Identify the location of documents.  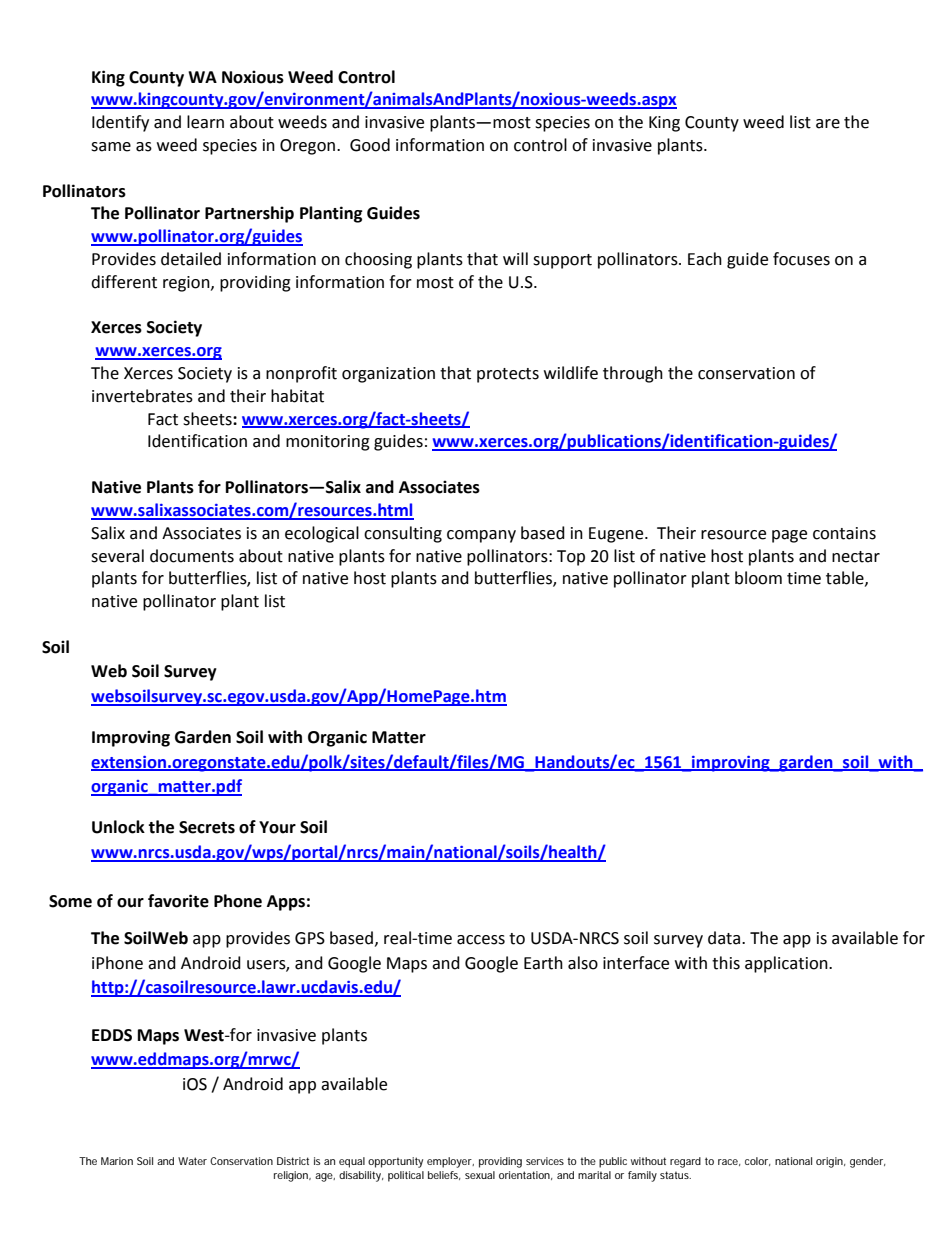
(192, 556).
